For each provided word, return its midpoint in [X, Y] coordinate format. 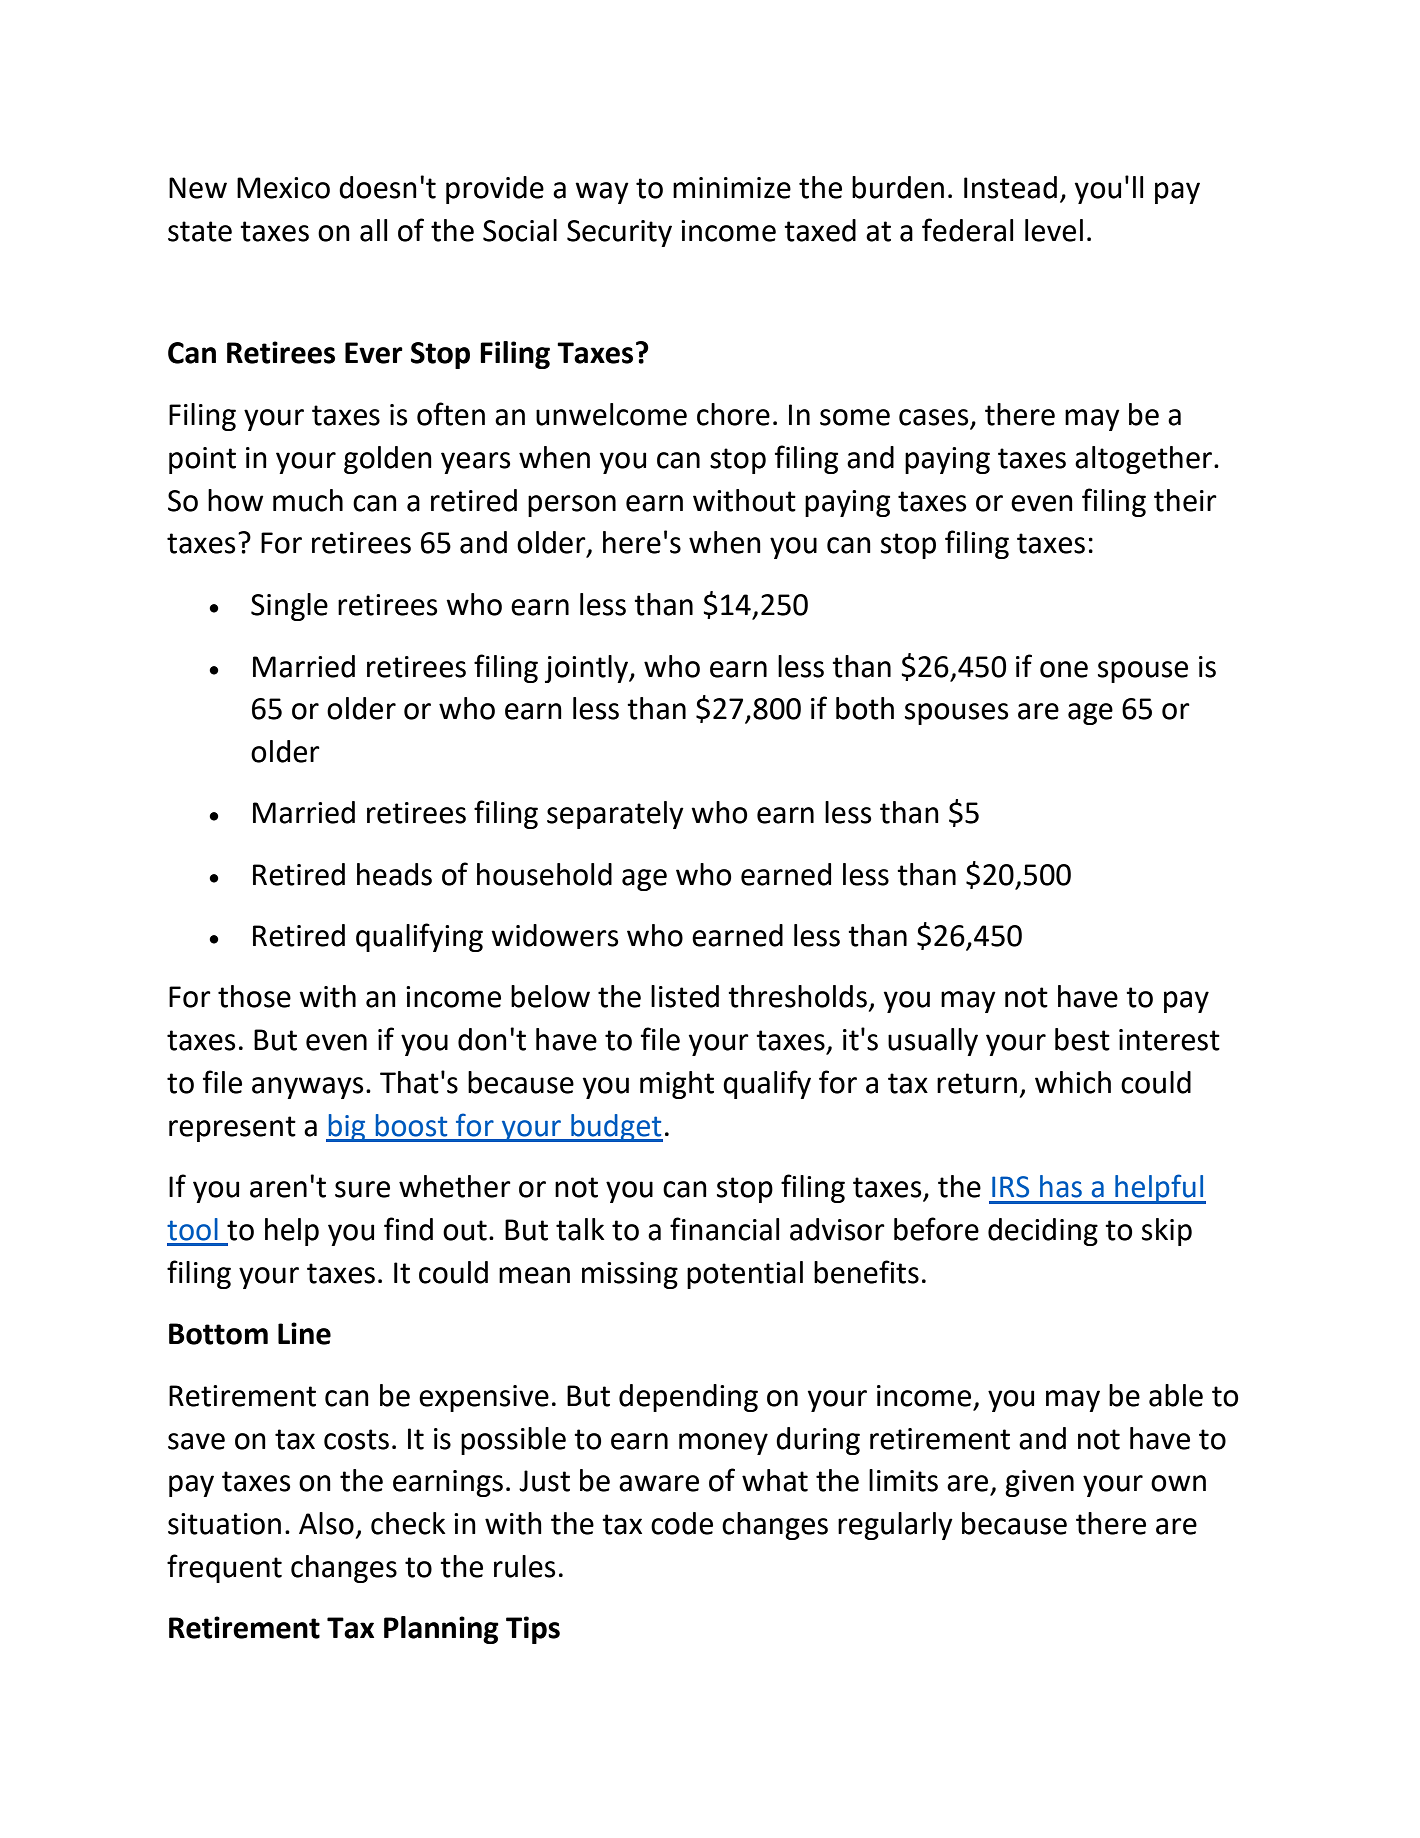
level [1054, 230]
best [1082, 1039]
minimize [732, 188]
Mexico [283, 188]
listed [685, 996]
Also [326, 1523]
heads [394, 874]
